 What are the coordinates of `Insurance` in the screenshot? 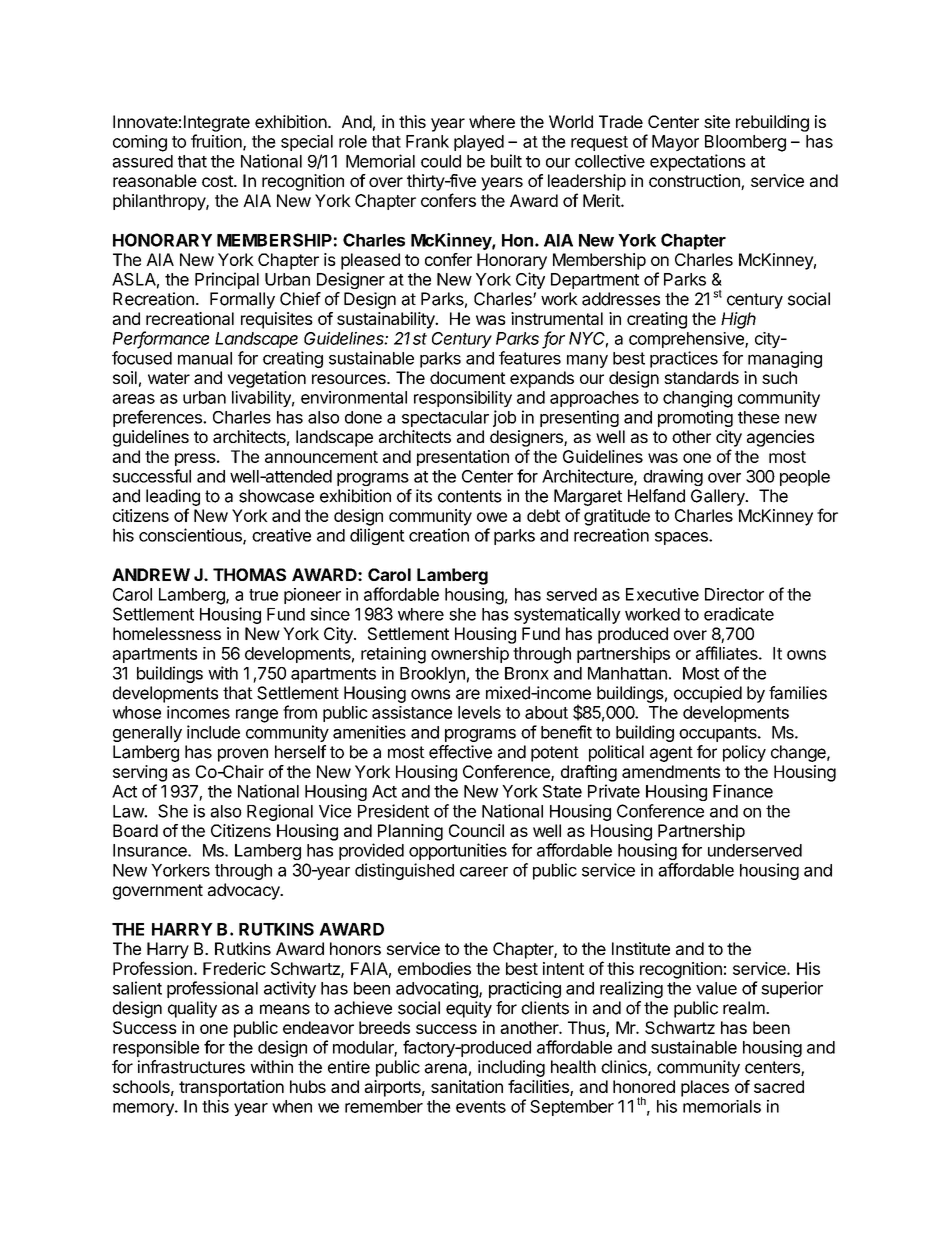 It's located at (151, 850).
